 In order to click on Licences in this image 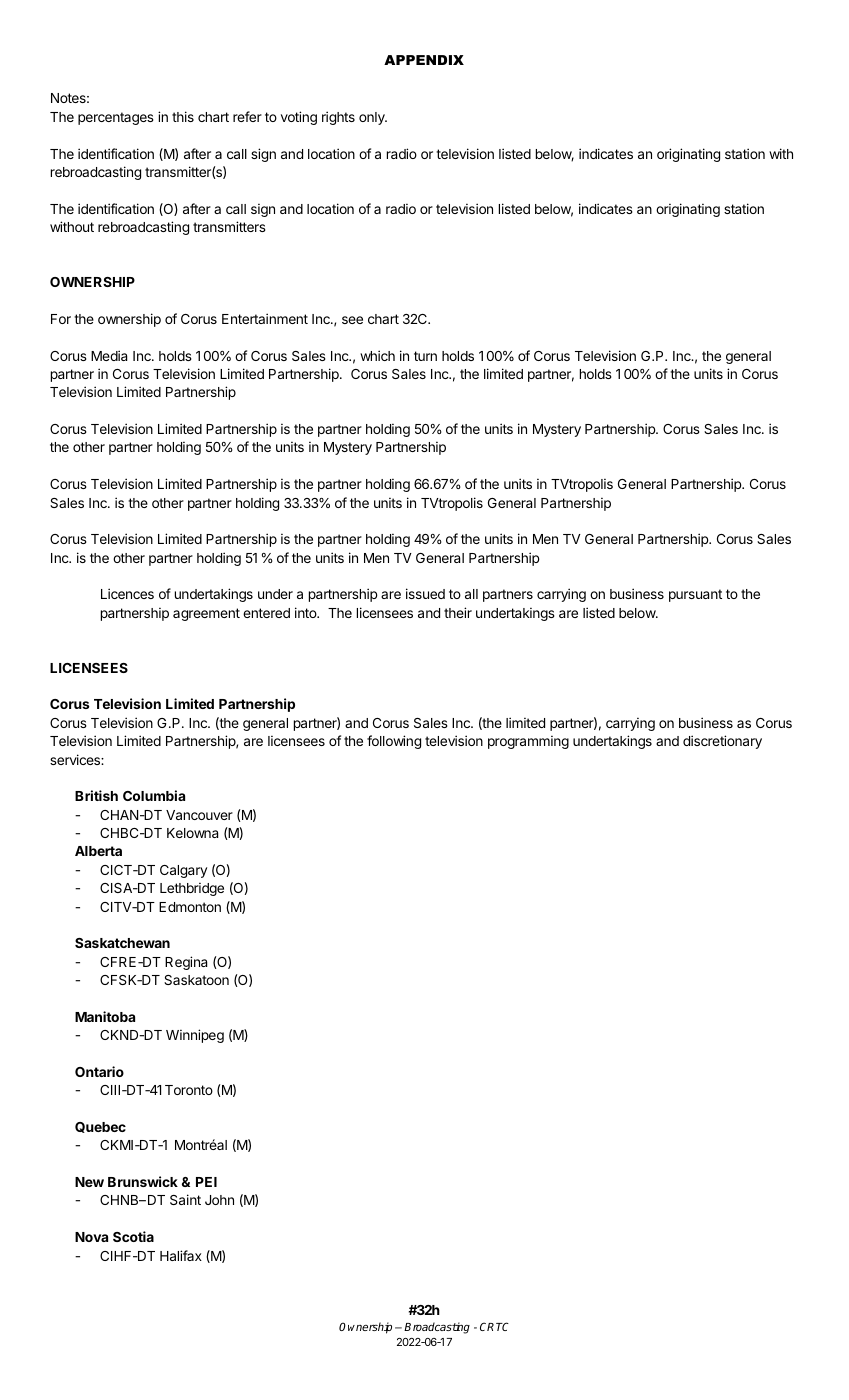, I will do `click(127, 593)`.
